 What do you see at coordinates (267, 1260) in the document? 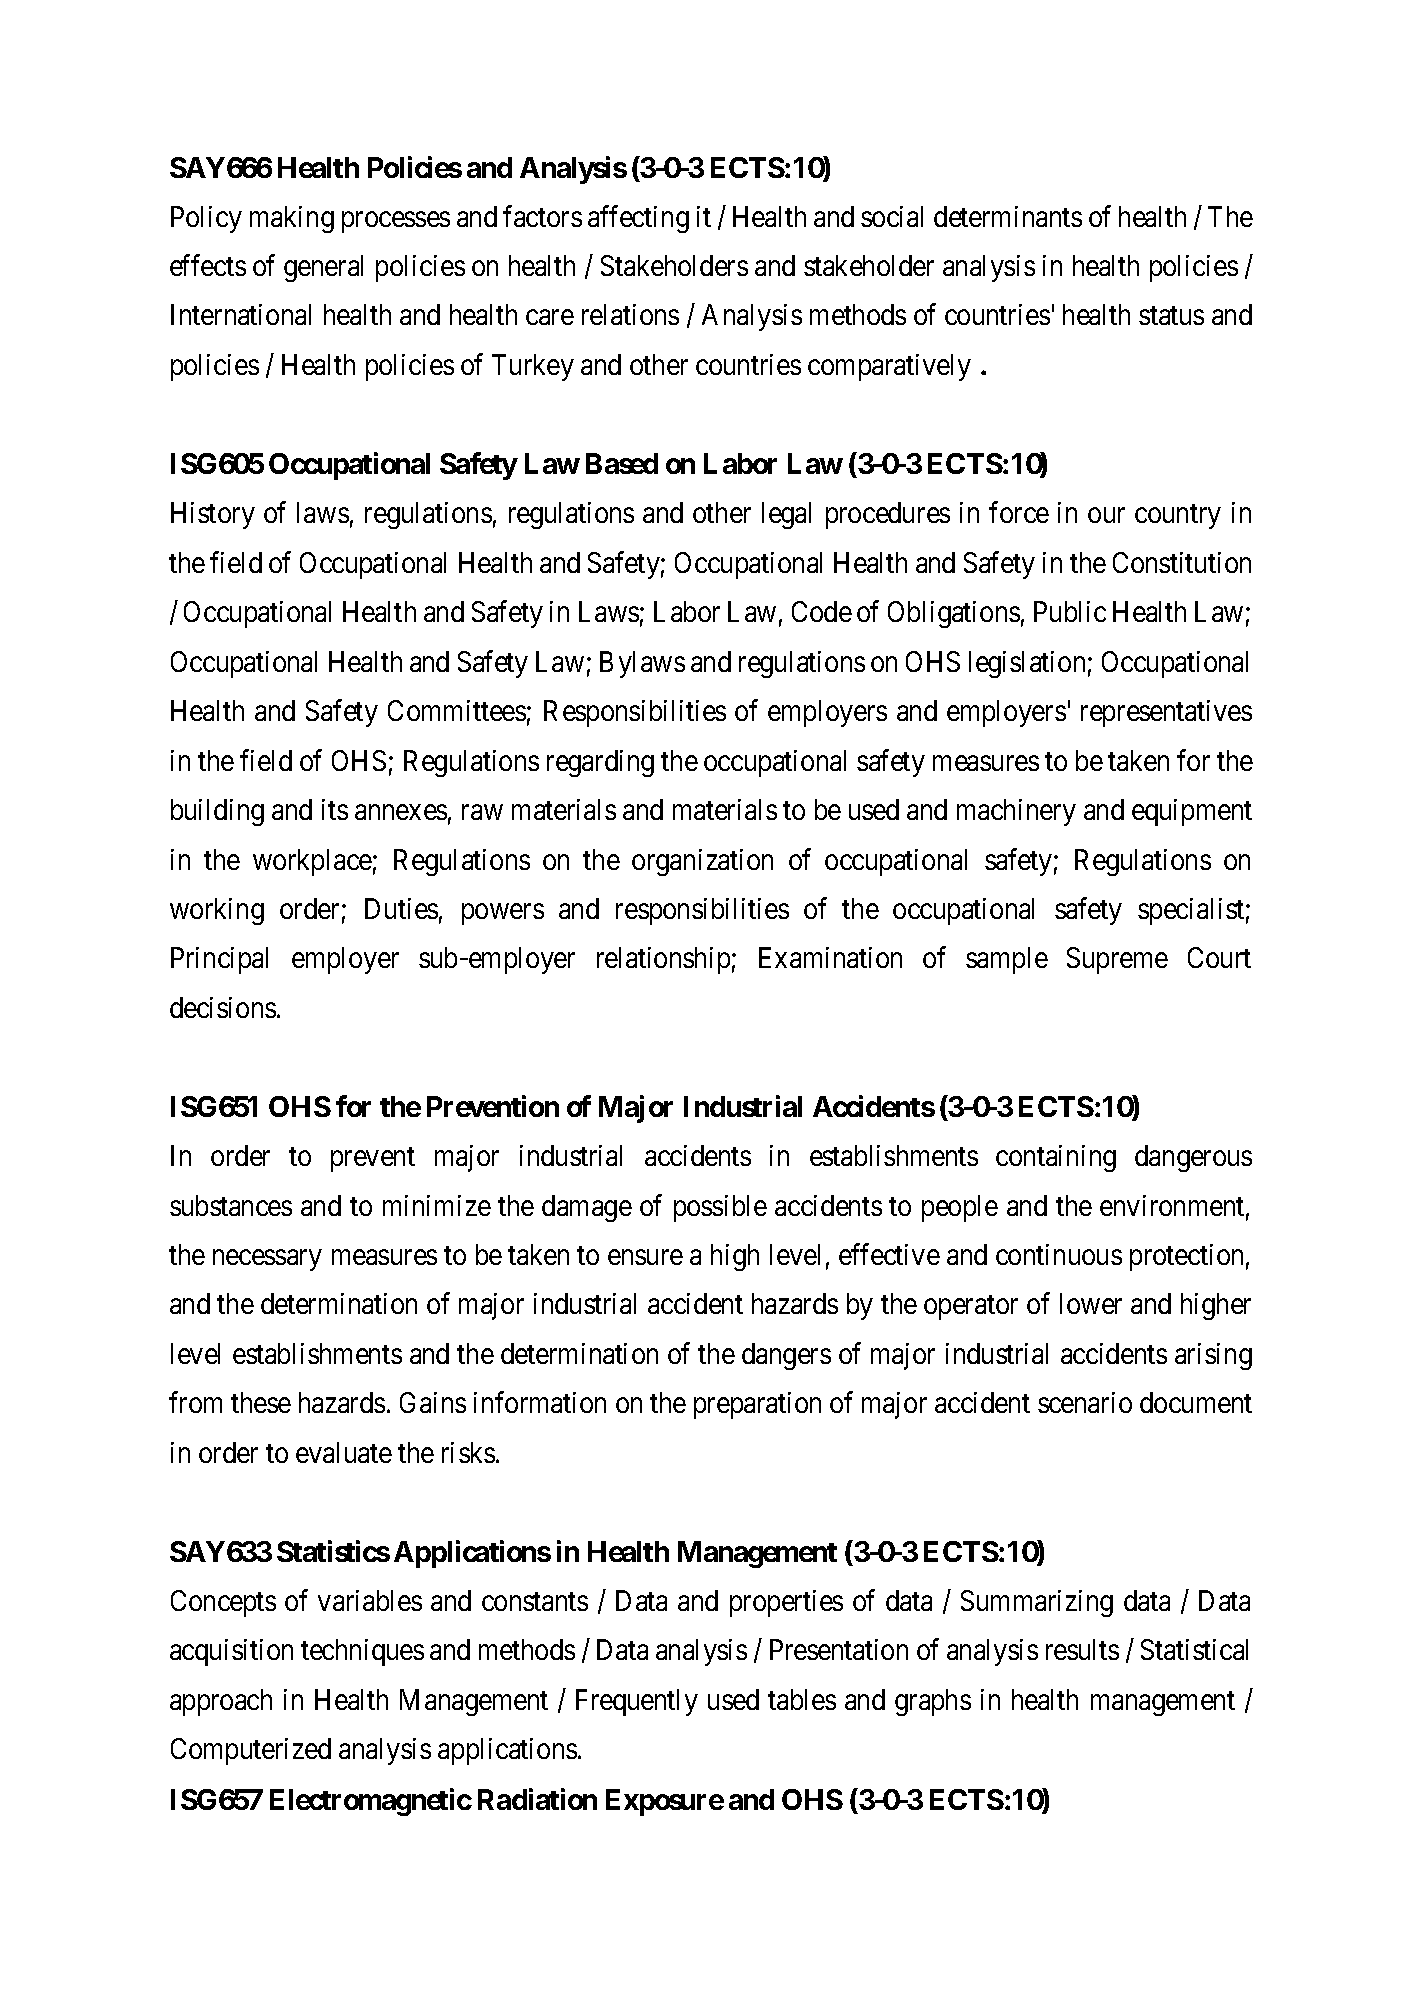
I see `necessary` at bounding box center [267, 1260].
